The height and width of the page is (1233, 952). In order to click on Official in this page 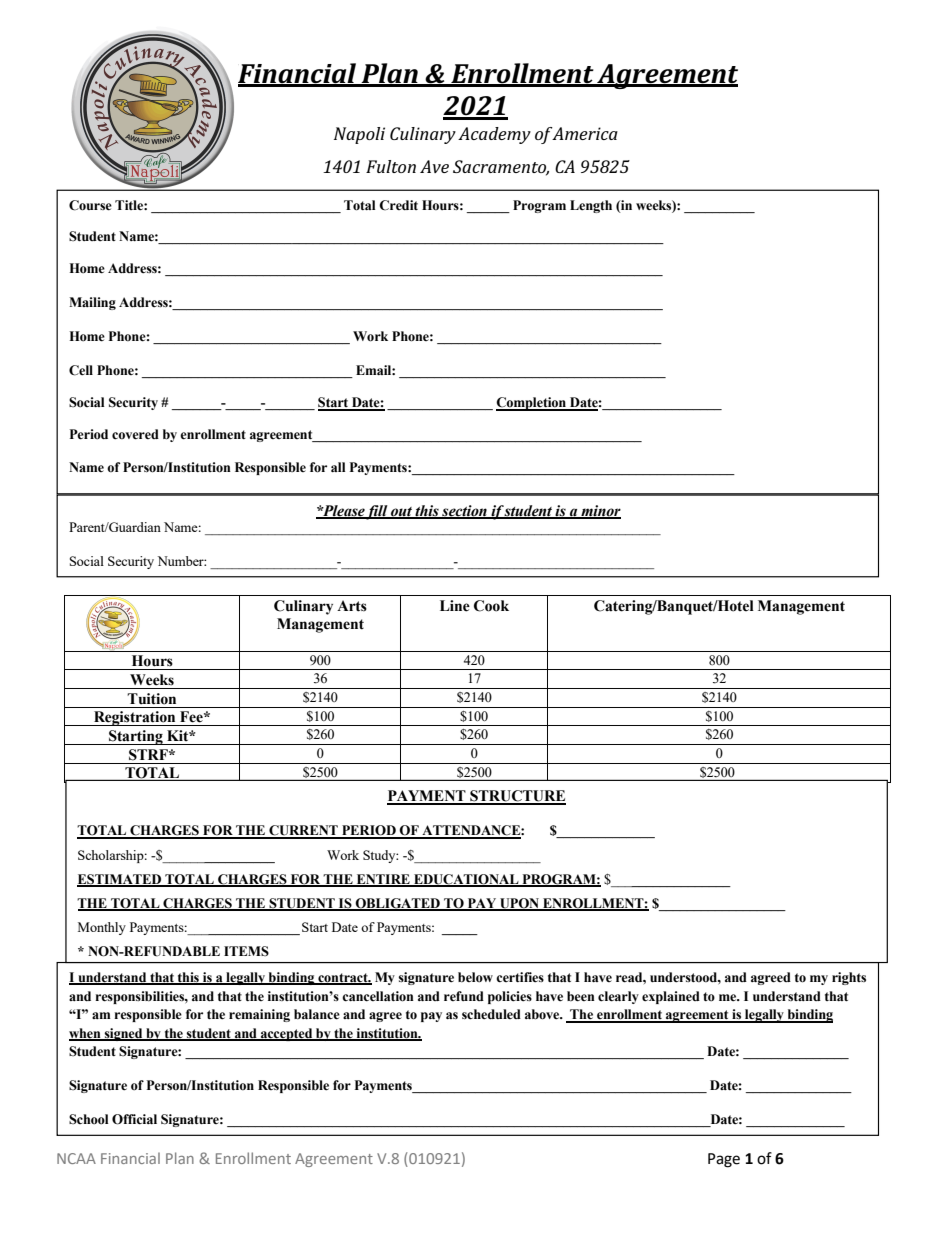, I will do `click(134, 1119)`.
